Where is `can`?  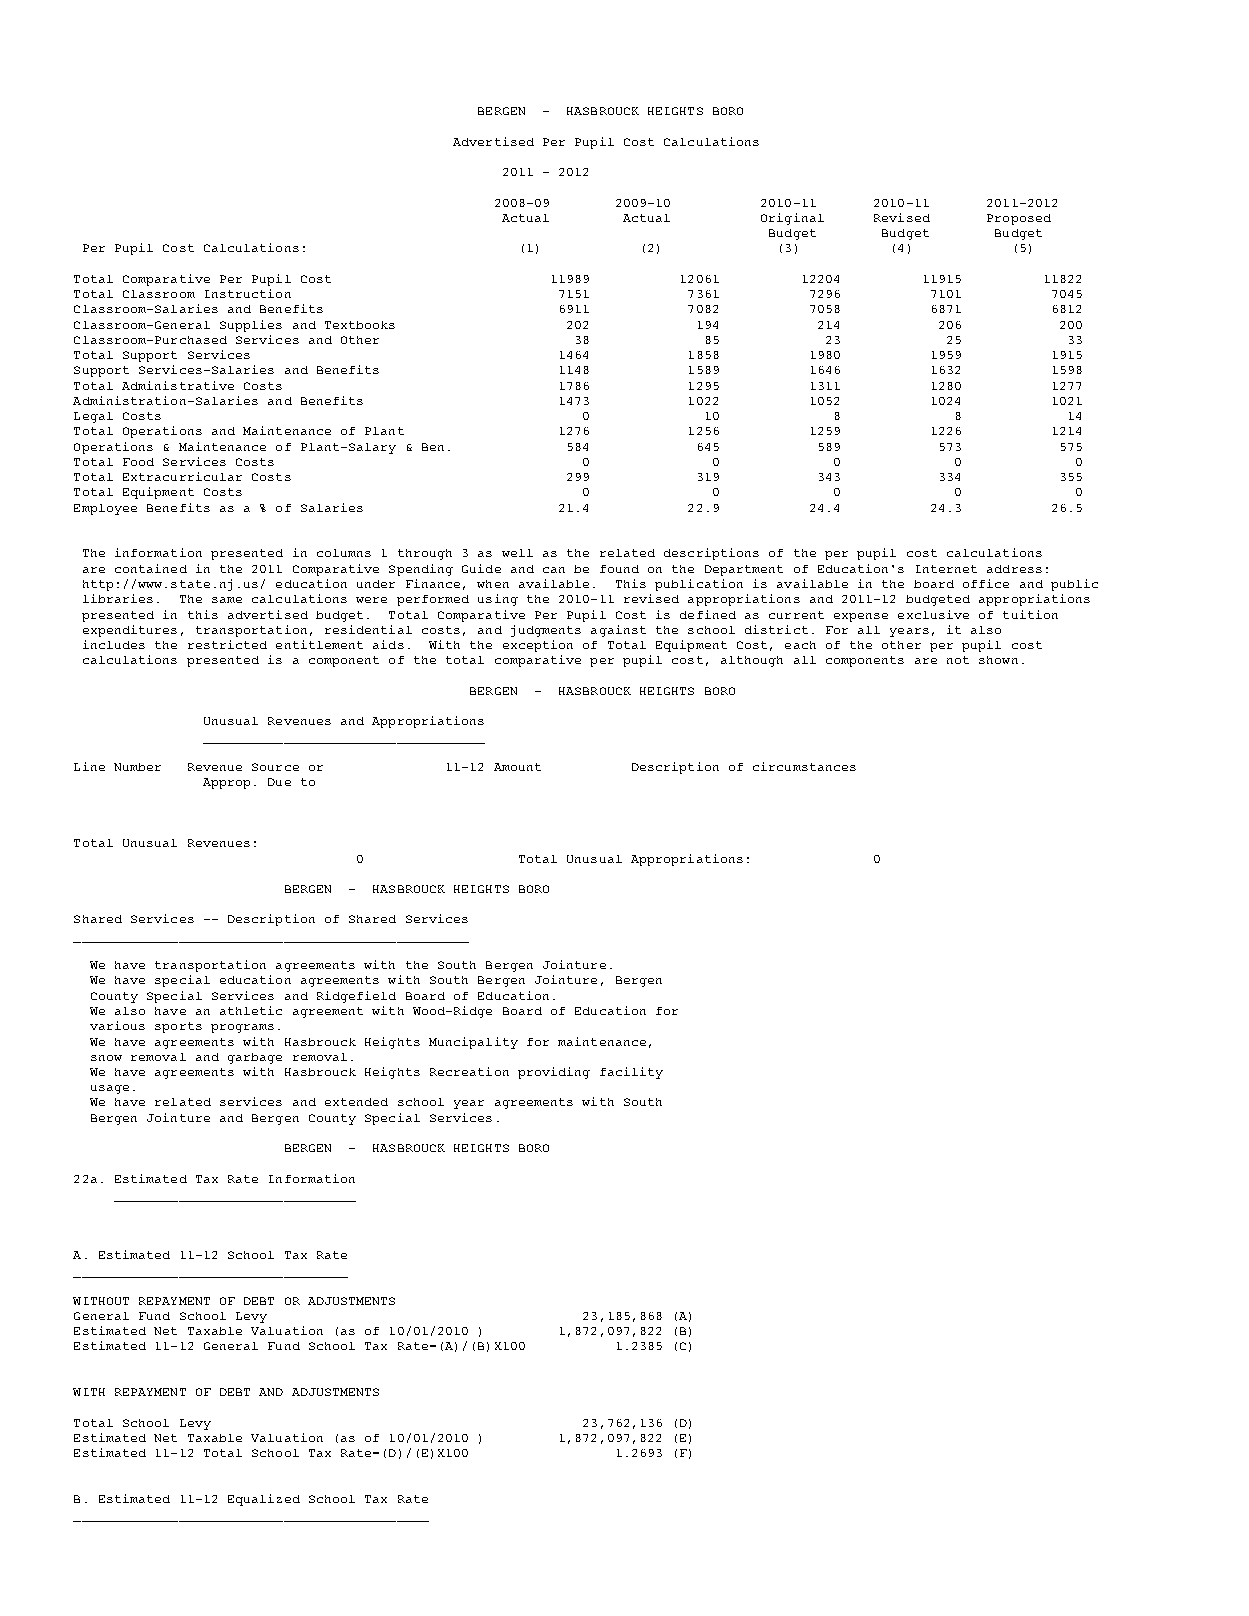
can is located at coordinates (554, 570).
